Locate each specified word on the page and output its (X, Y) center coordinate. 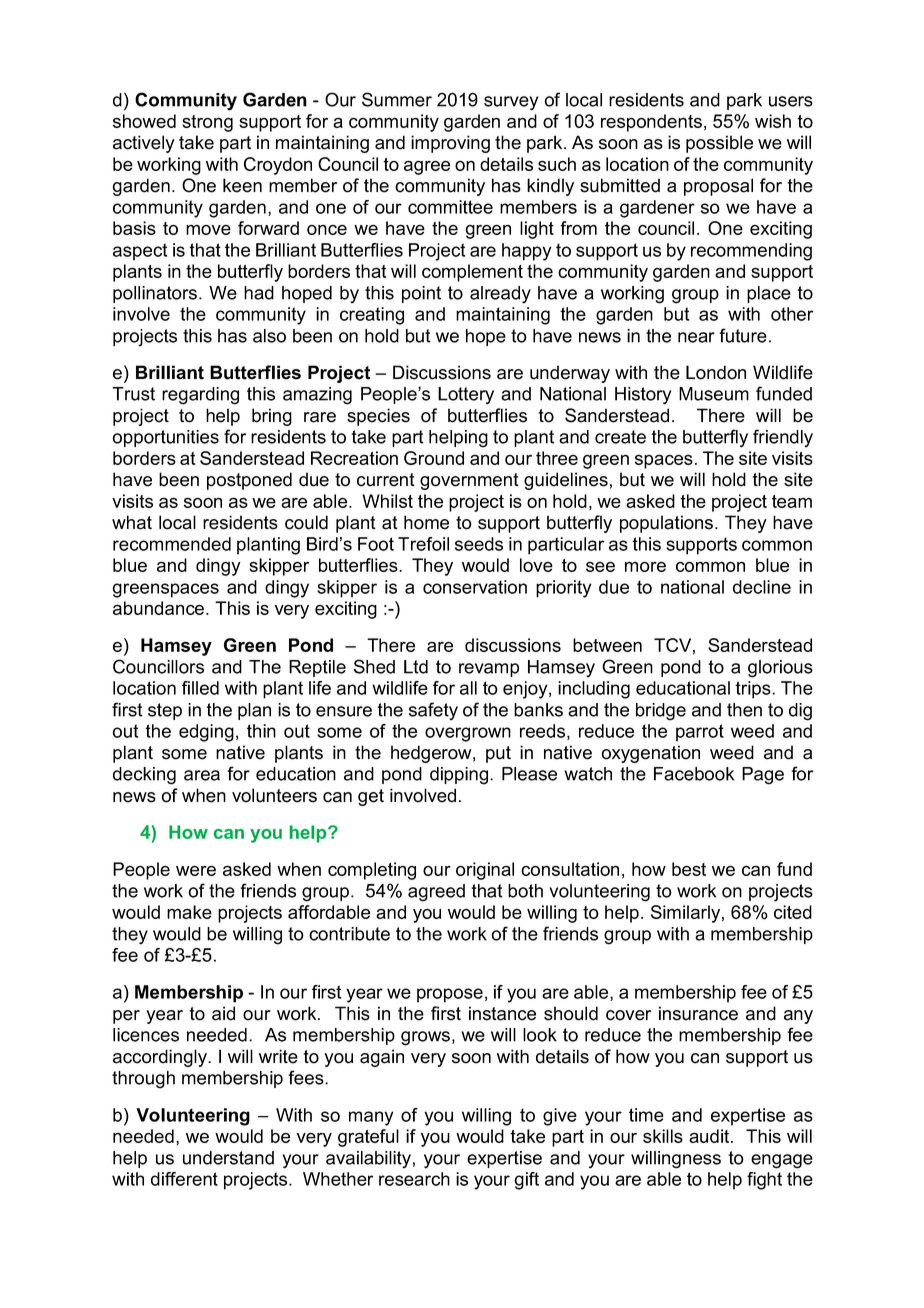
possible (719, 144)
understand (228, 1158)
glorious (780, 669)
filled (200, 688)
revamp (489, 670)
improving (450, 144)
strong (207, 123)
